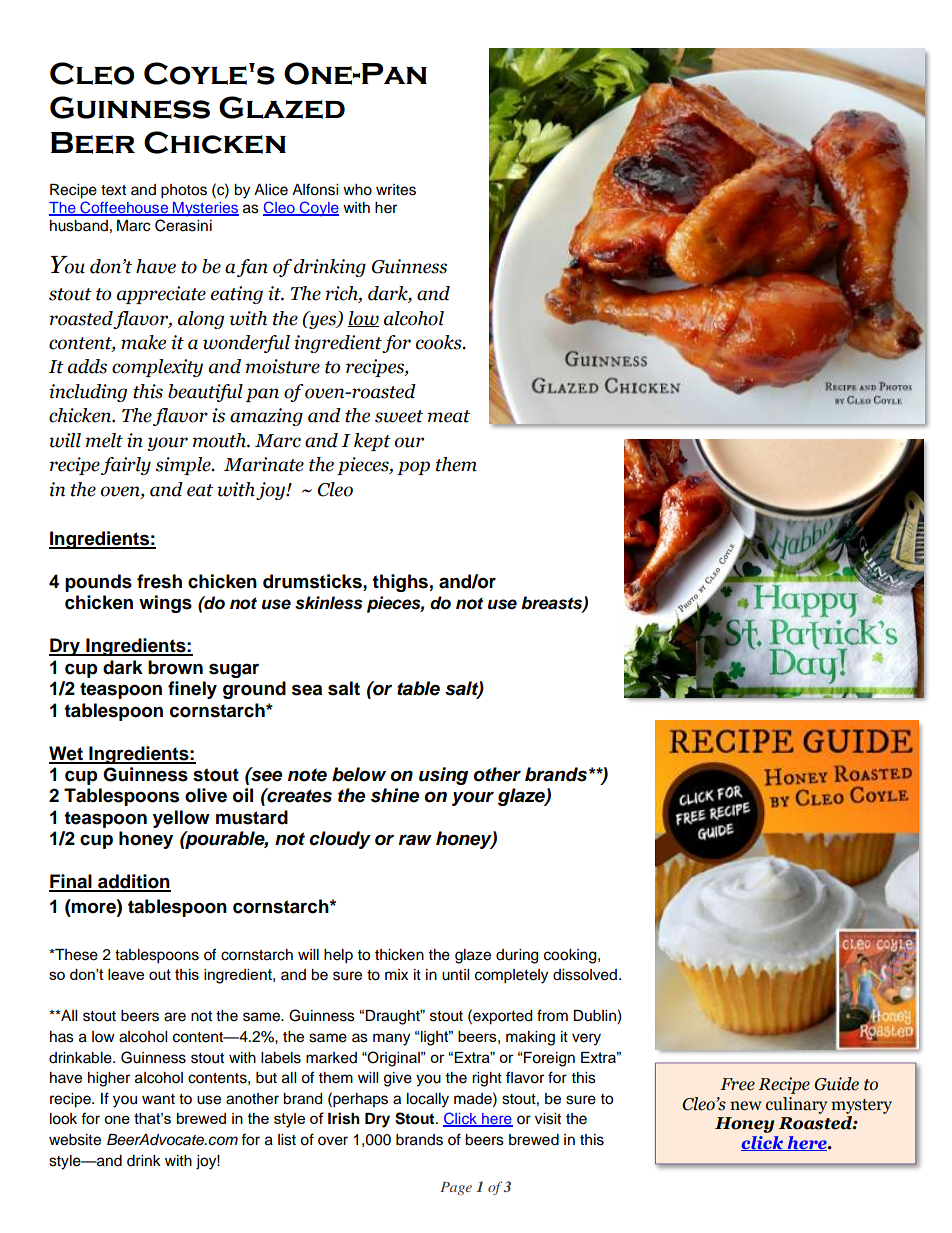 This screenshot has width=952, height=1233. I want to click on pop, so click(413, 468).
